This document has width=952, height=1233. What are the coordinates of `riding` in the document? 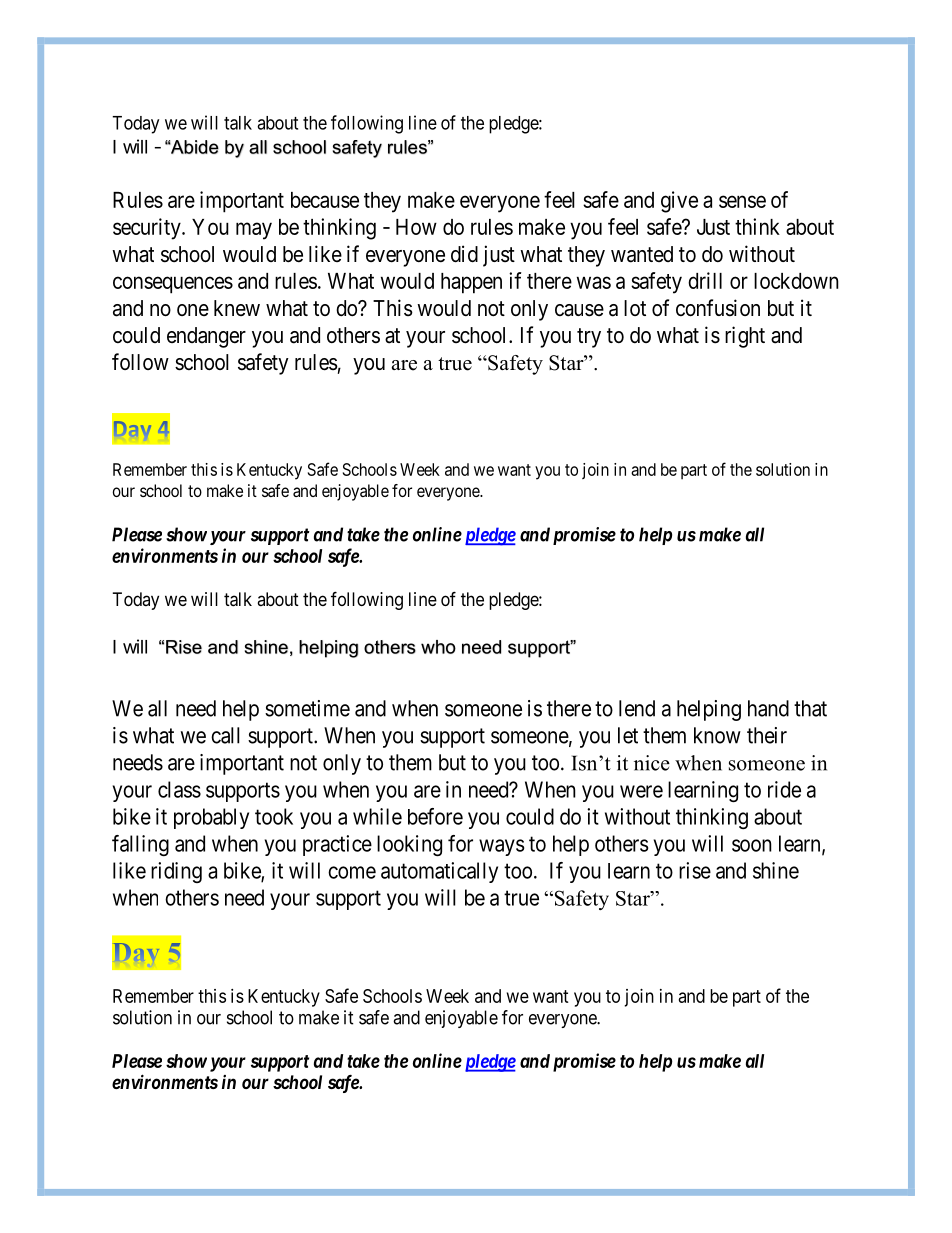 It's located at (176, 872).
